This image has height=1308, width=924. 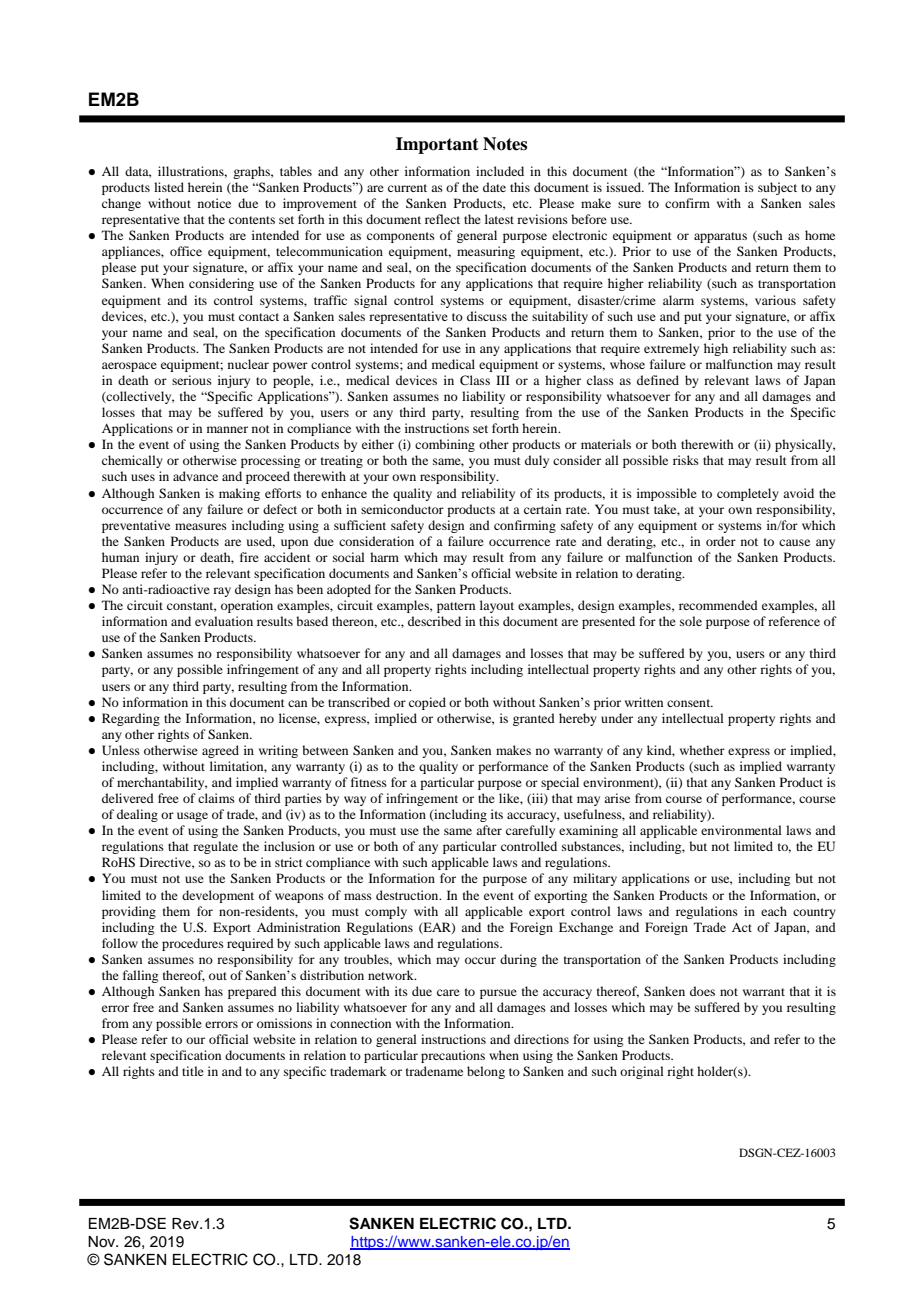 I want to click on Regarding, so click(x=131, y=719).
